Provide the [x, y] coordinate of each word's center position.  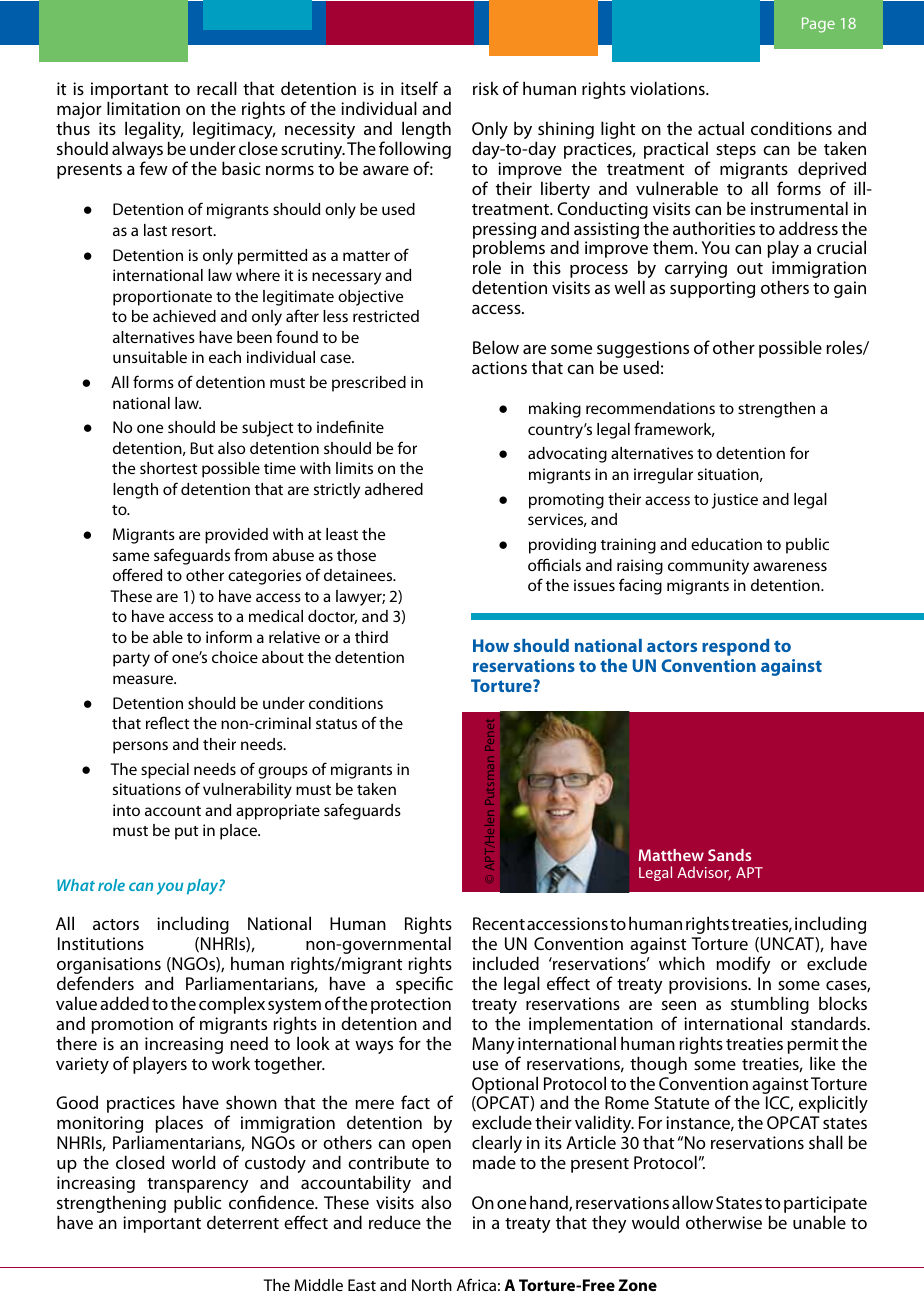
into [126, 810]
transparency [197, 1187]
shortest [168, 468]
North [432, 1285]
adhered [394, 489]
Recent [499, 923]
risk [486, 88]
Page [818, 25]
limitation [143, 108]
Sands [729, 855]
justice [735, 501]
